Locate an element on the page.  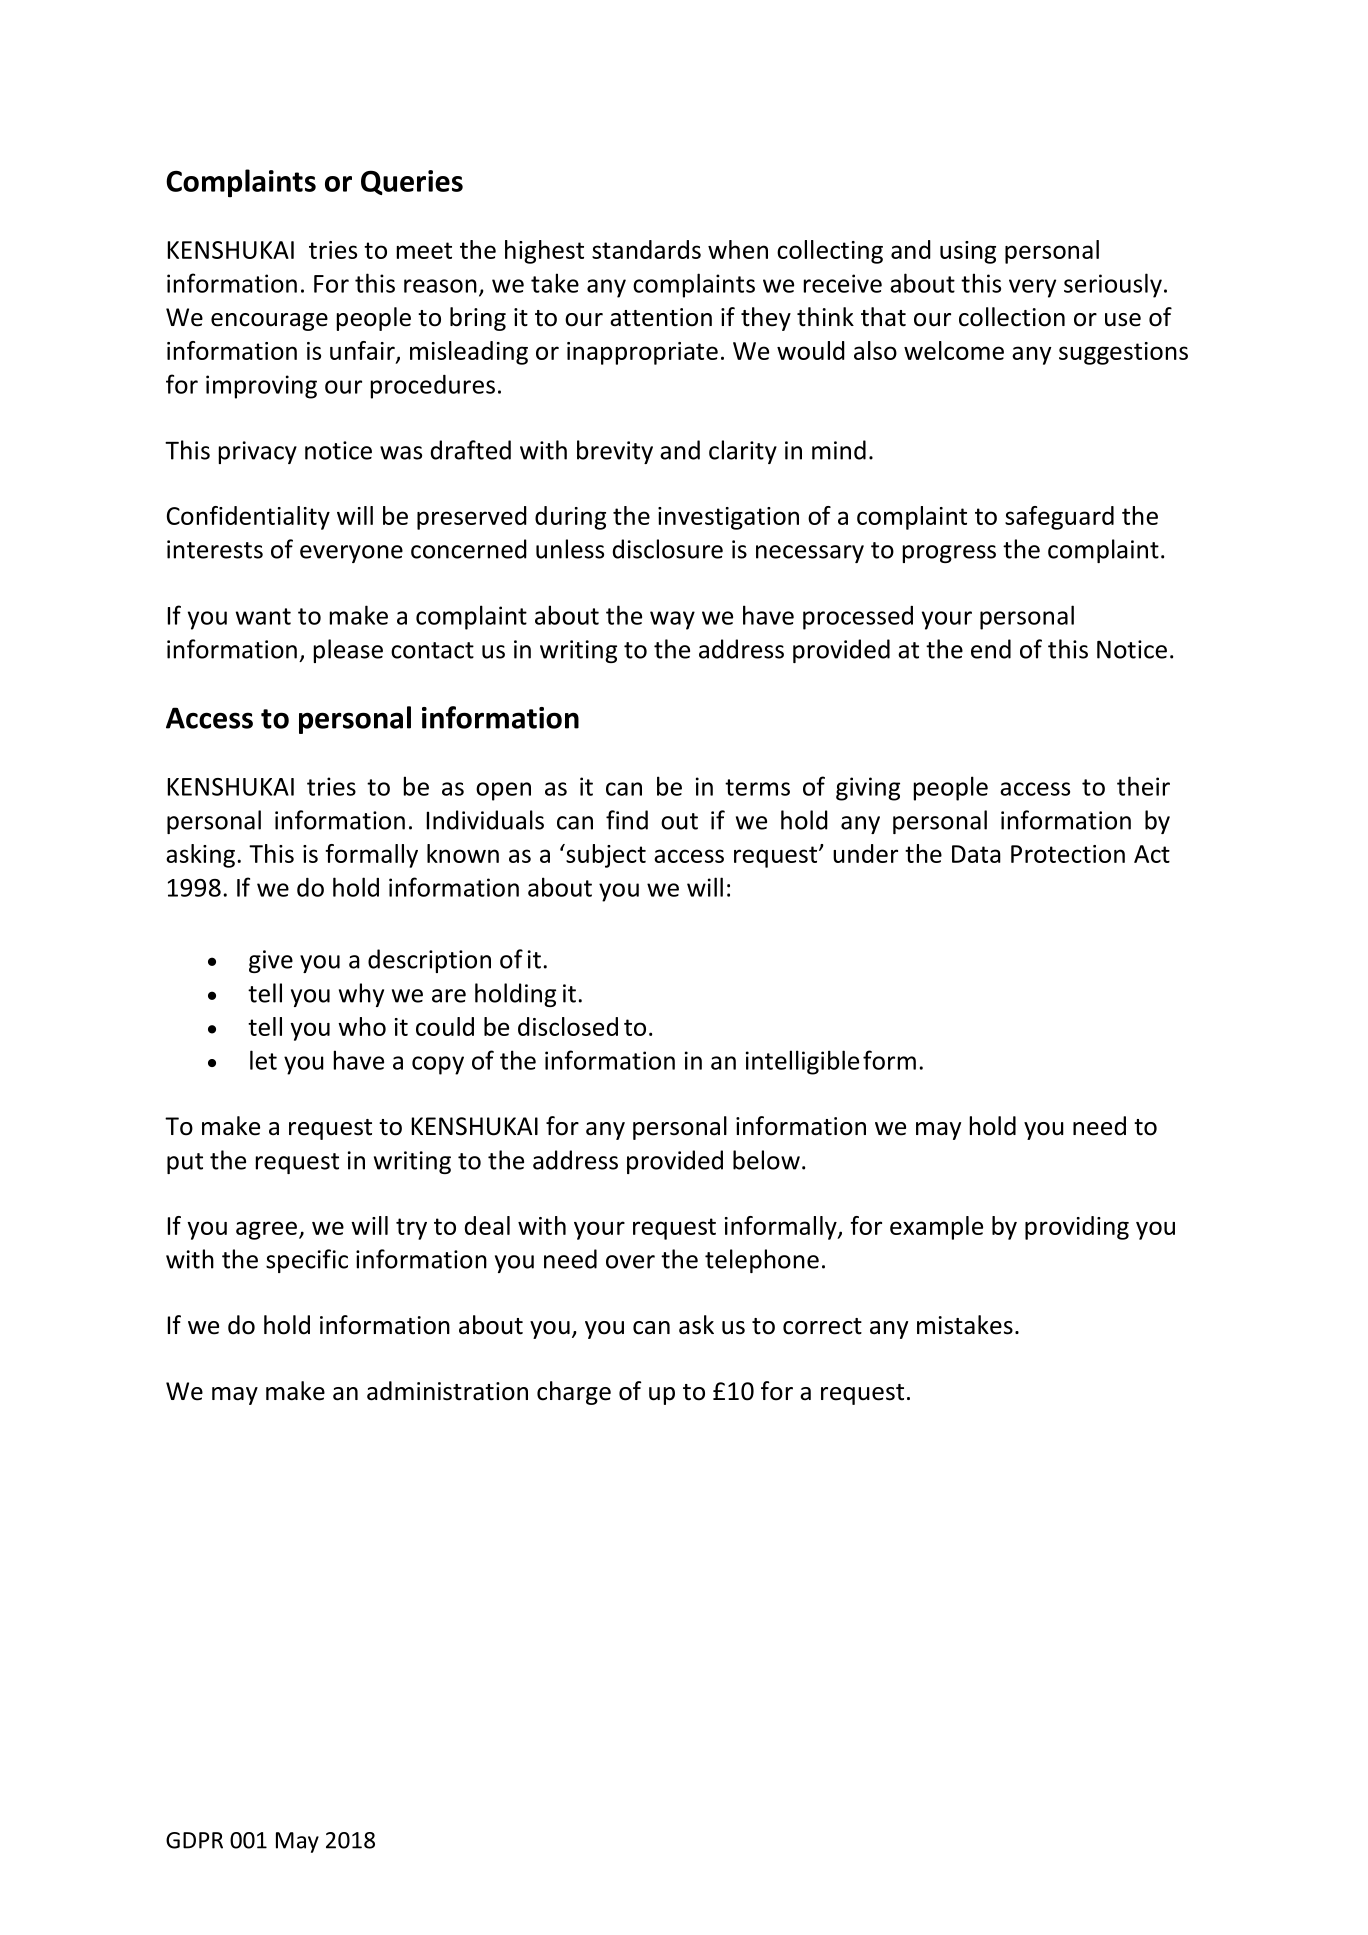
GDPR is located at coordinates (194, 1840).
